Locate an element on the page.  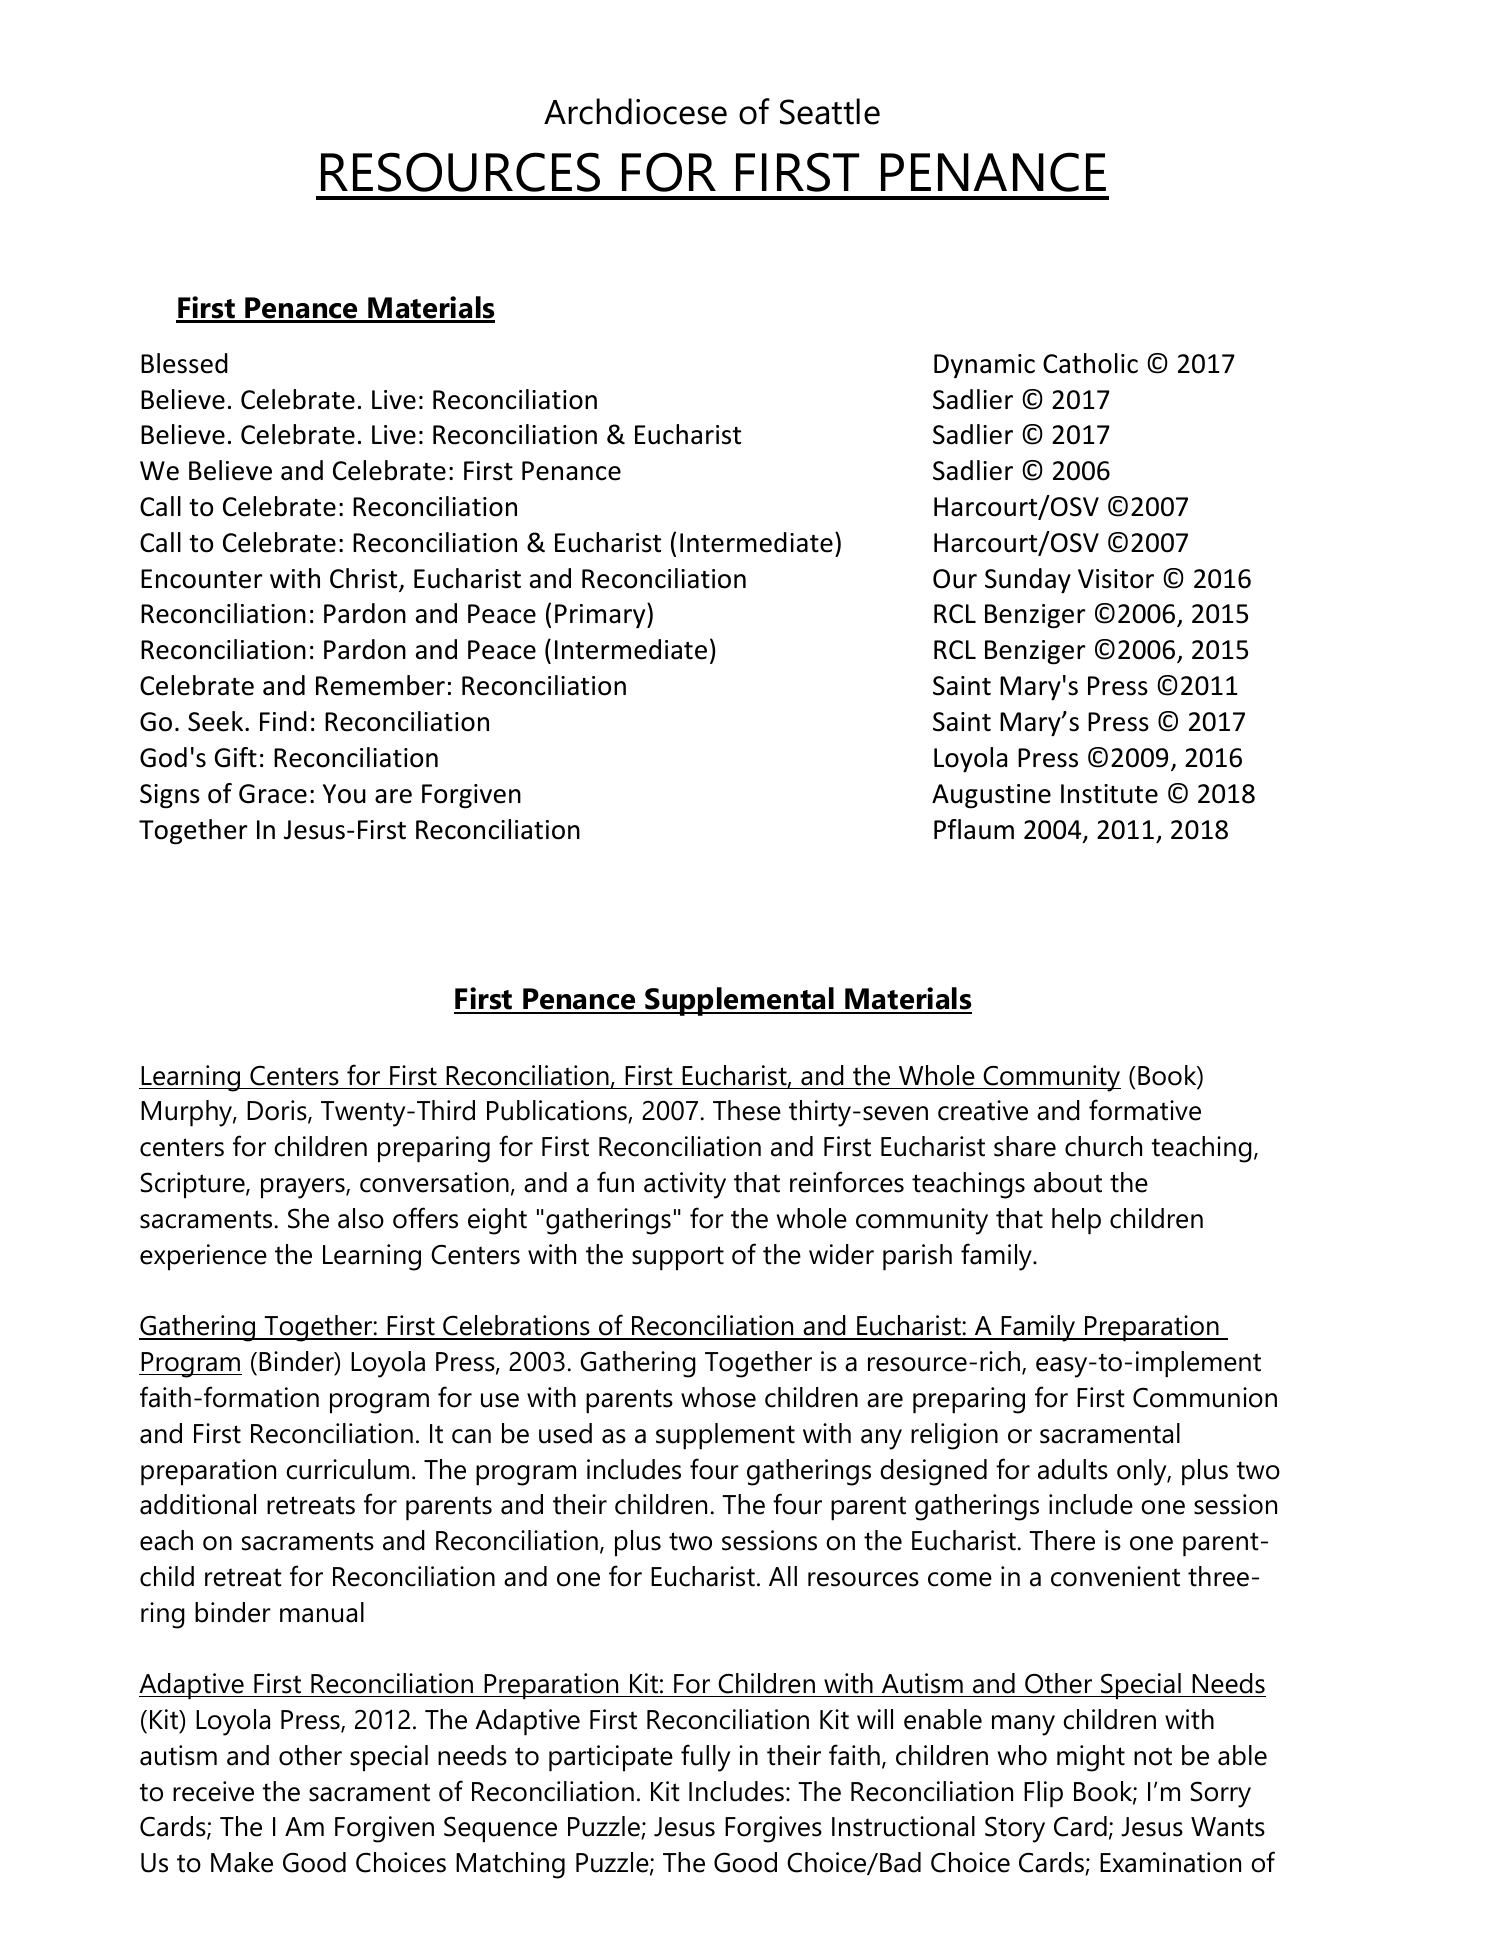
Visitor is located at coordinates (1116, 579).
